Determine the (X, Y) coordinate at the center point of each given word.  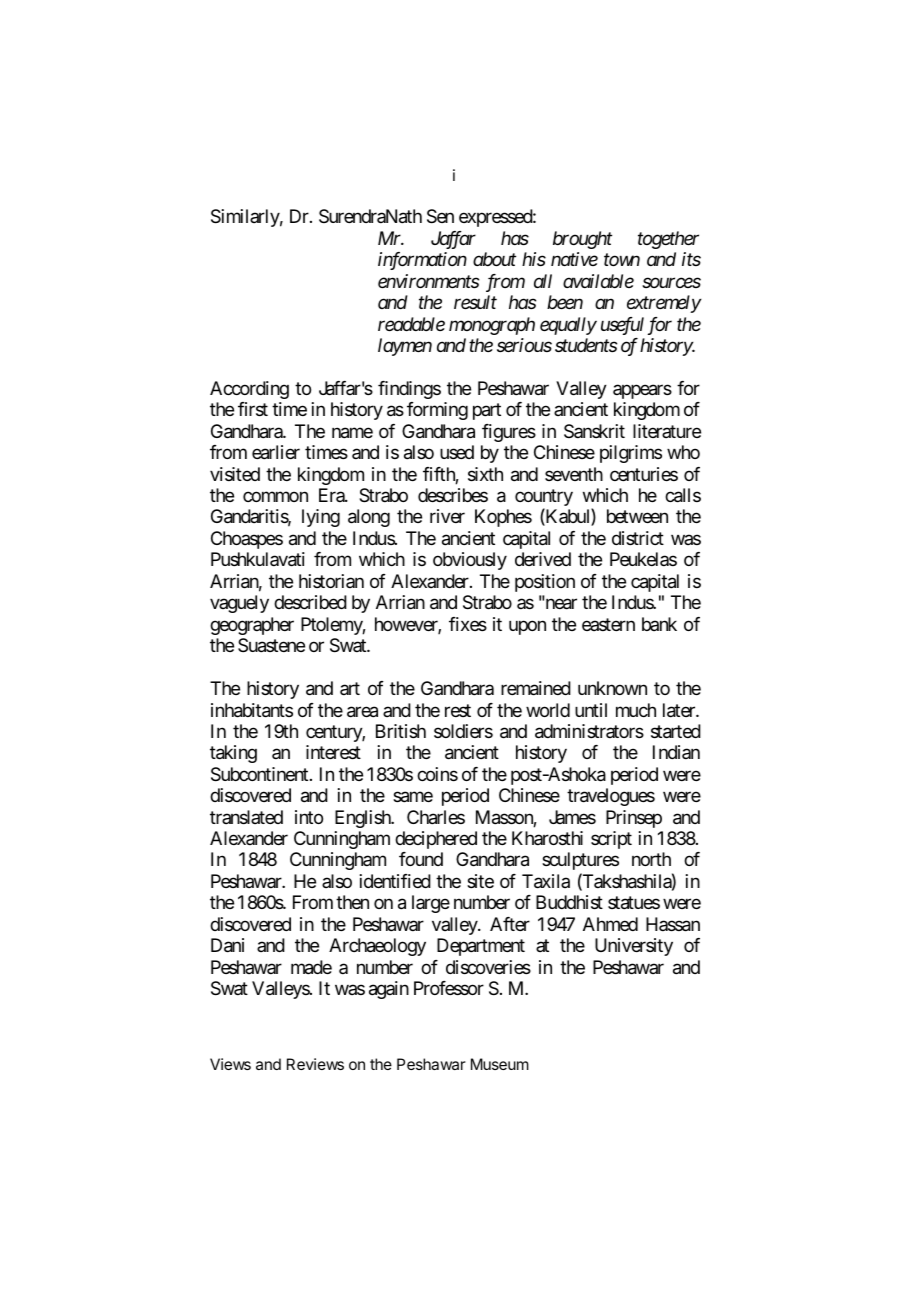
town (622, 260)
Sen (440, 216)
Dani (227, 945)
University (634, 947)
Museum (500, 1064)
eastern (608, 624)
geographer (252, 626)
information (422, 261)
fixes (468, 624)
